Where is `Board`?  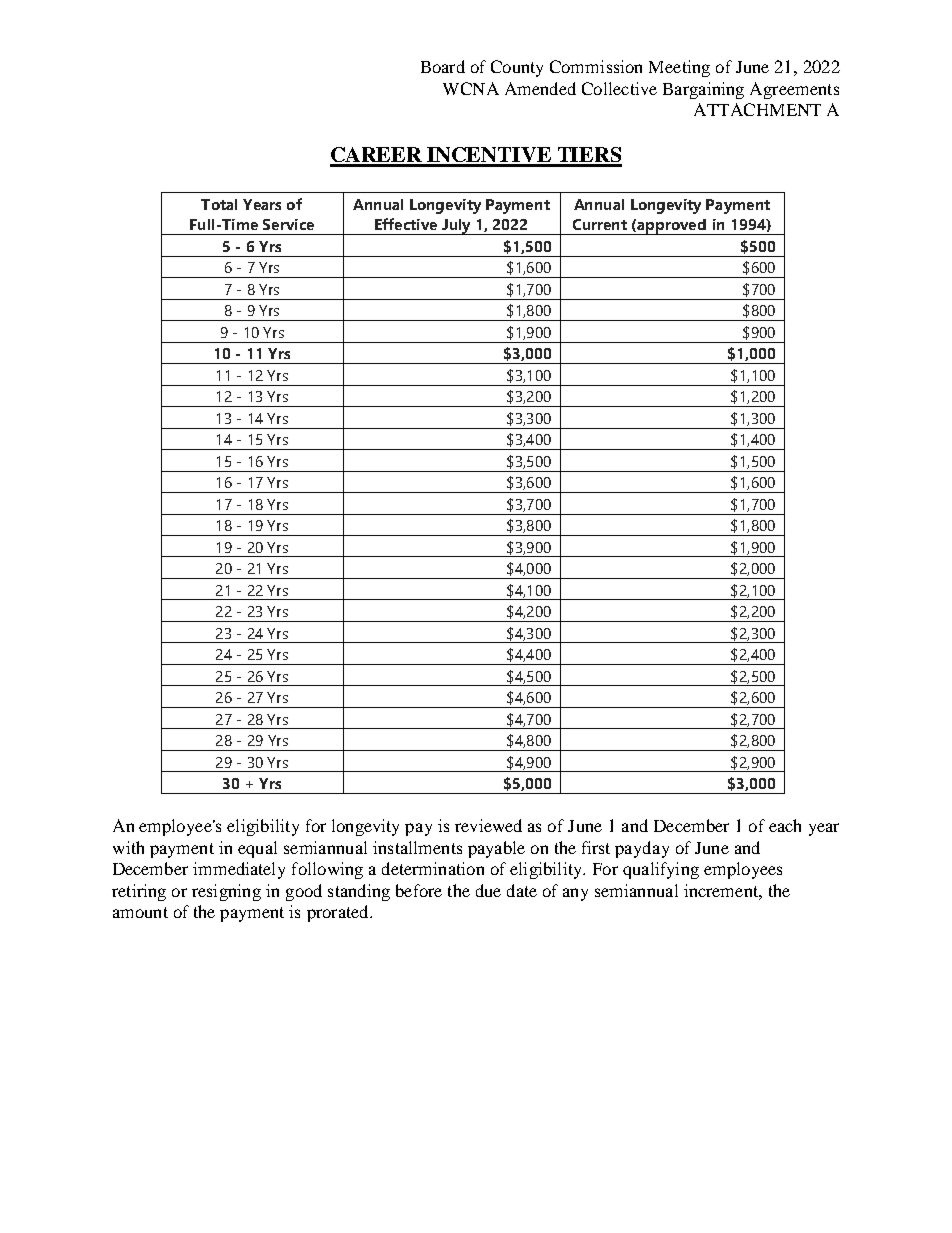
Board is located at coordinates (443, 66).
